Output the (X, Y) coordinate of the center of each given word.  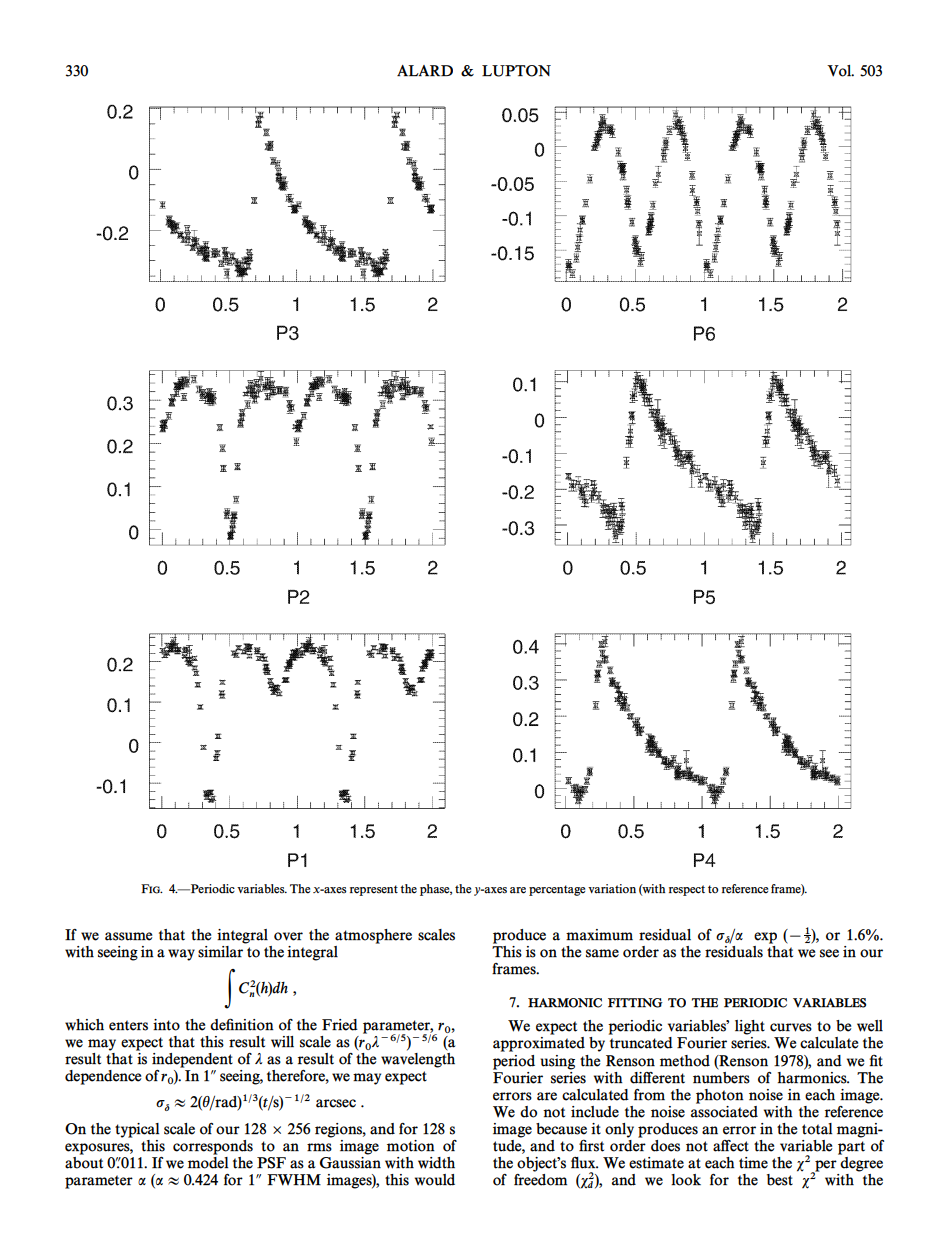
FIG (152, 889)
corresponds (213, 1147)
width (436, 1163)
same (602, 953)
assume (128, 936)
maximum (599, 935)
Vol (840, 71)
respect (687, 890)
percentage (557, 890)
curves (791, 1027)
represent (374, 890)
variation (612, 889)
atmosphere (373, 936)
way (181, 955)
